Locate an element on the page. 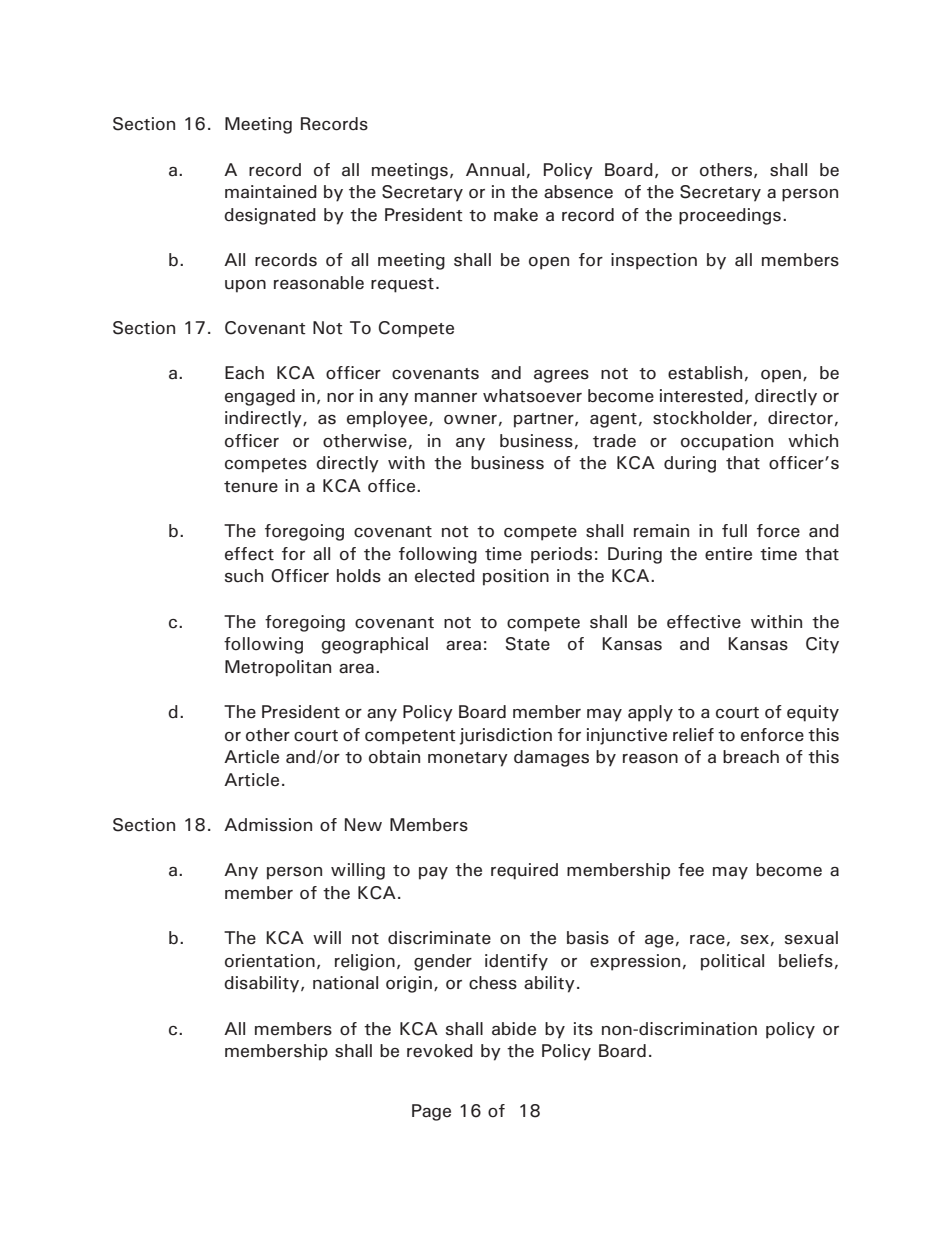  orientation is located at coordinates (270, 961).
